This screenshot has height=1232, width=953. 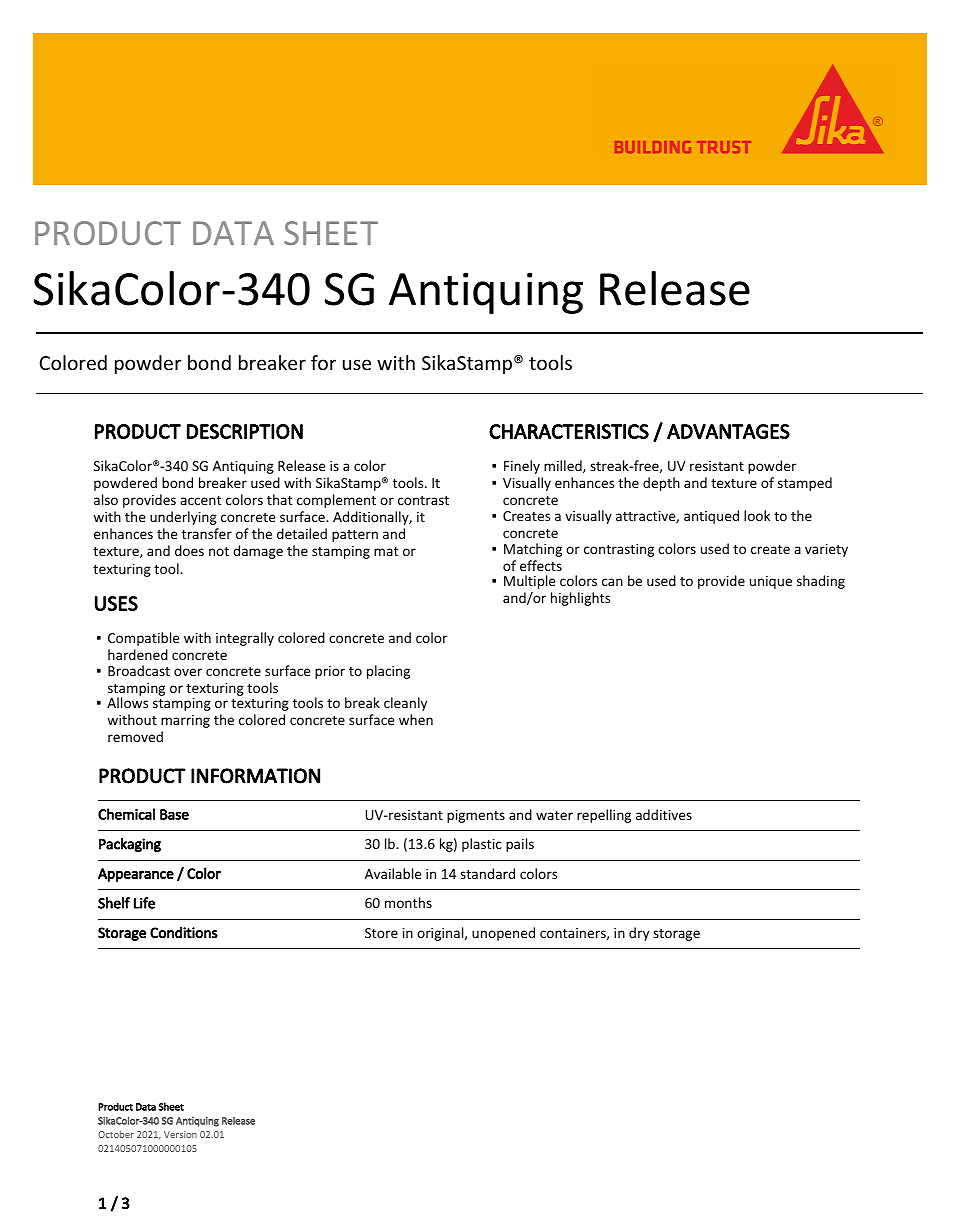 What do you see at coordinates (245, 431) in the screenshot?
I see `DESCRIPTION` at bounding box center [245, 431].
